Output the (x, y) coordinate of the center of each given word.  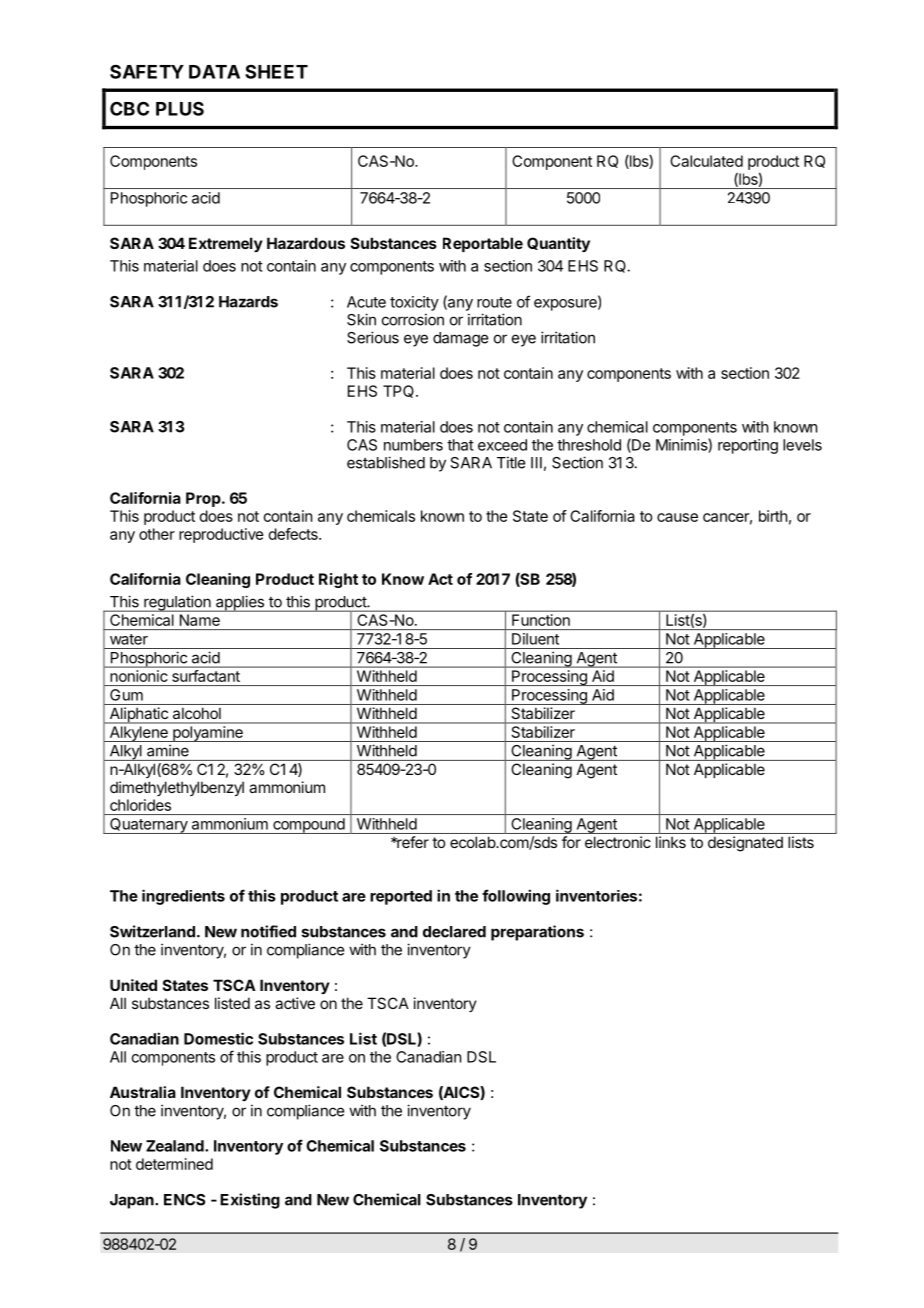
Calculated (706, 161)
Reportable (483, 244)
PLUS (180, 108)
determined (174, 1164)
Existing (250, 1201)
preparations (537, 933)
